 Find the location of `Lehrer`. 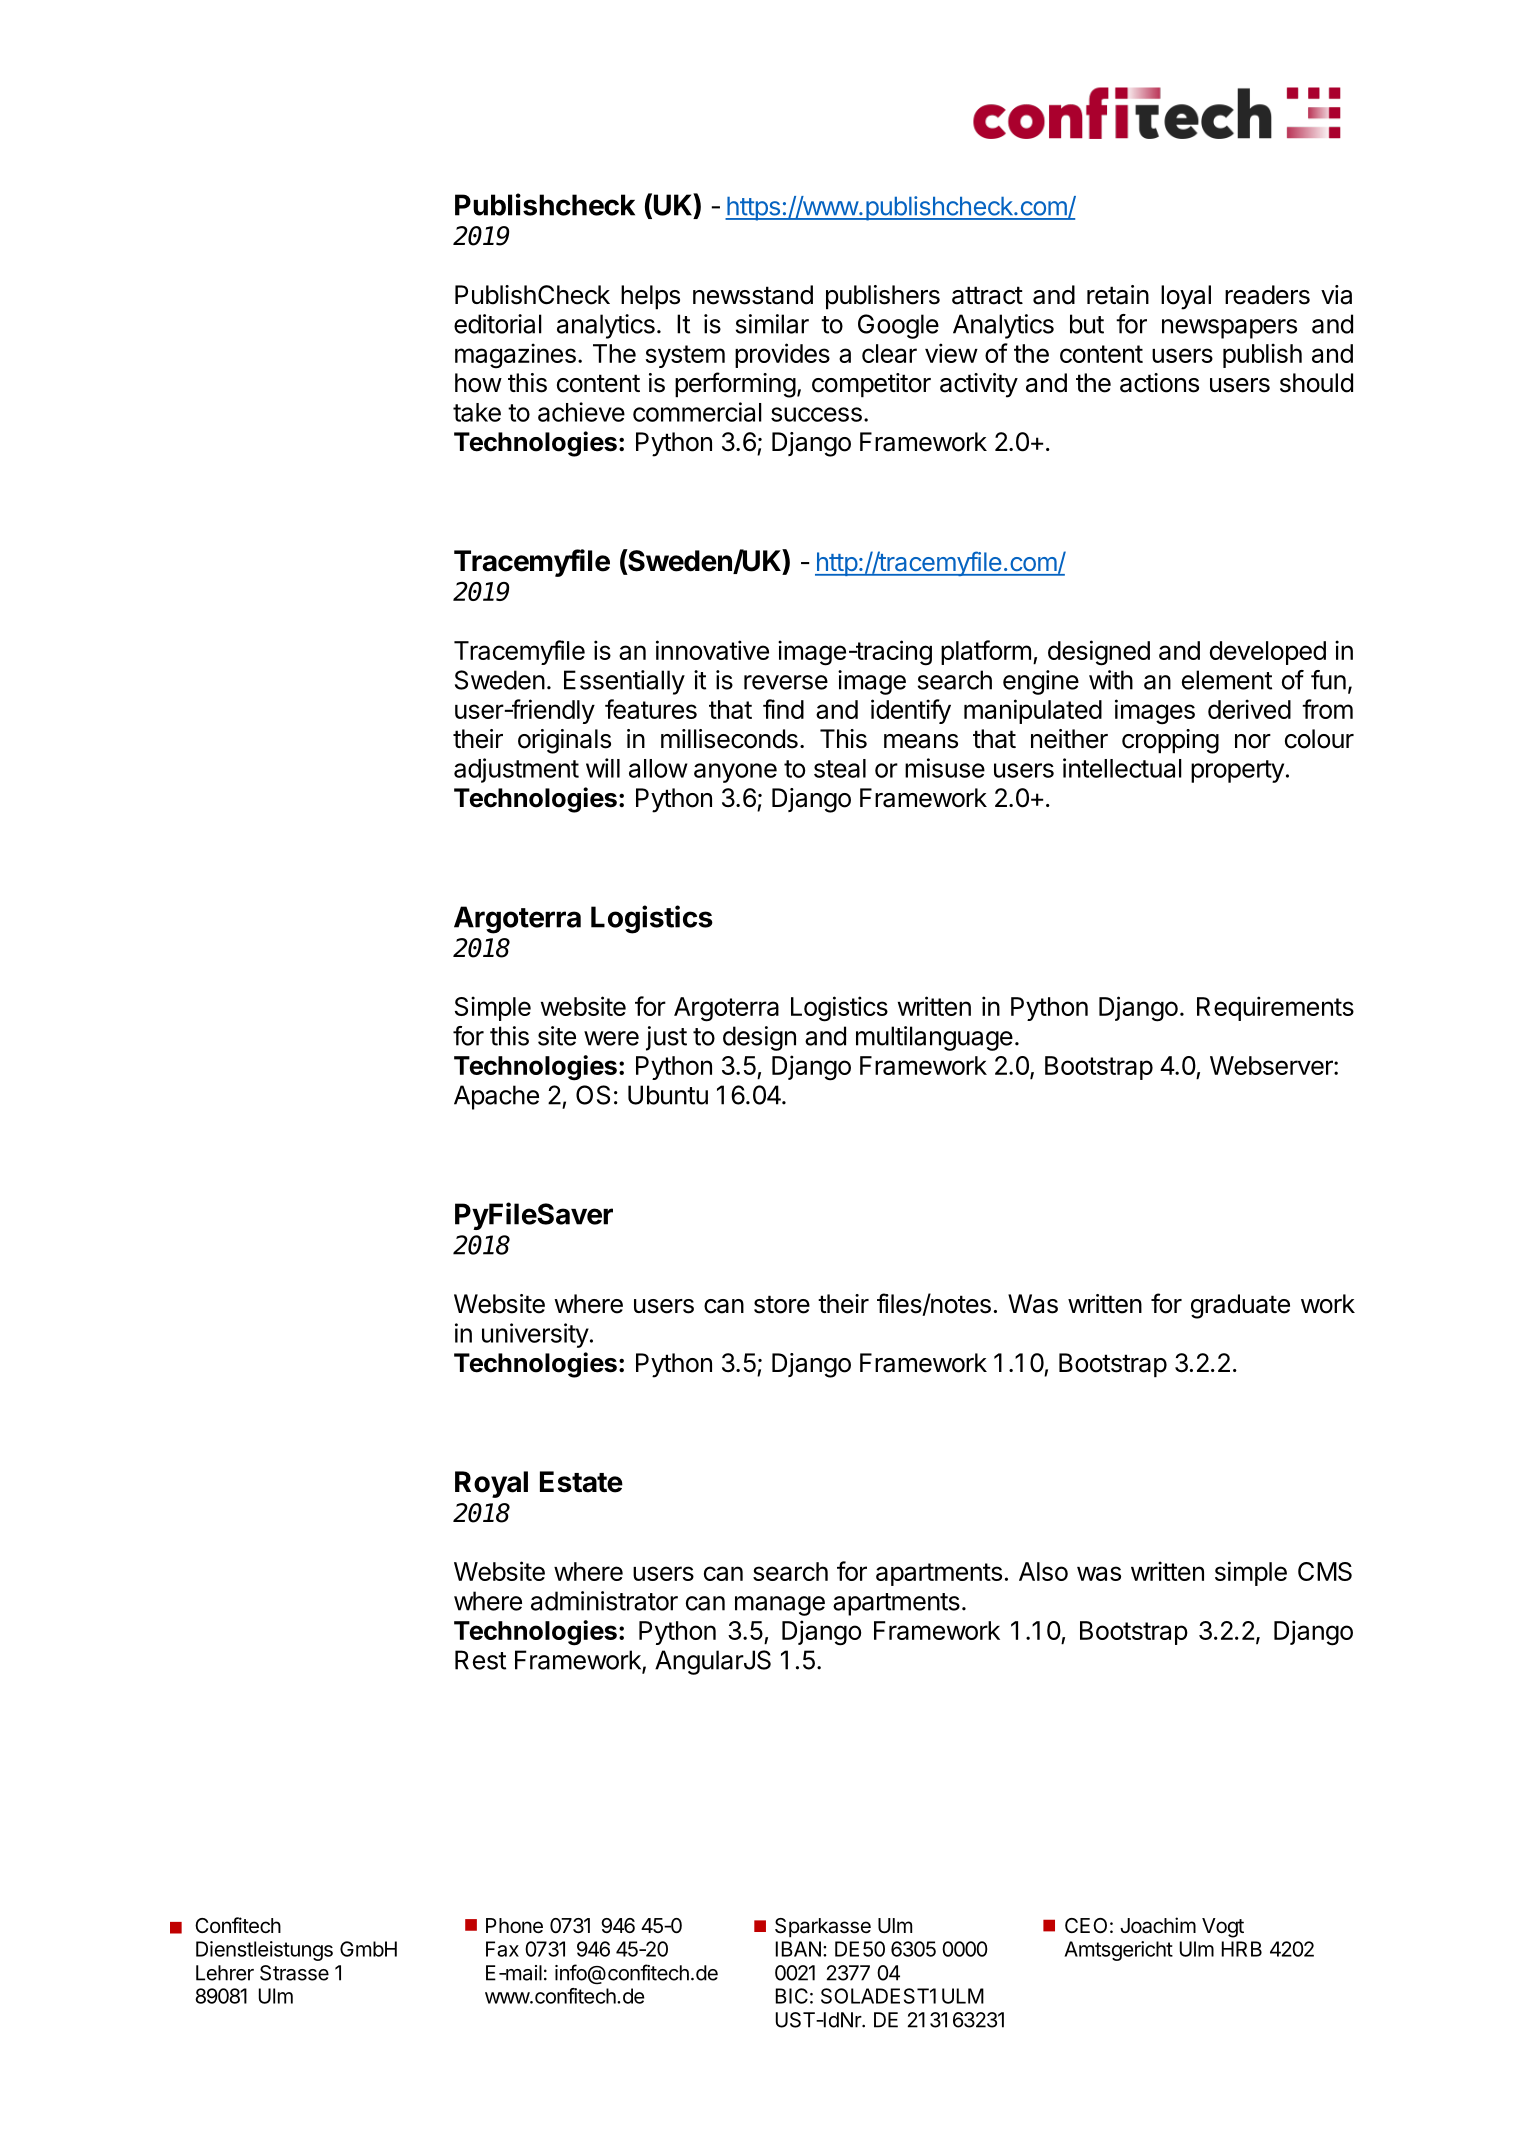

Lehrer is located at coordinates (225, 1973).
